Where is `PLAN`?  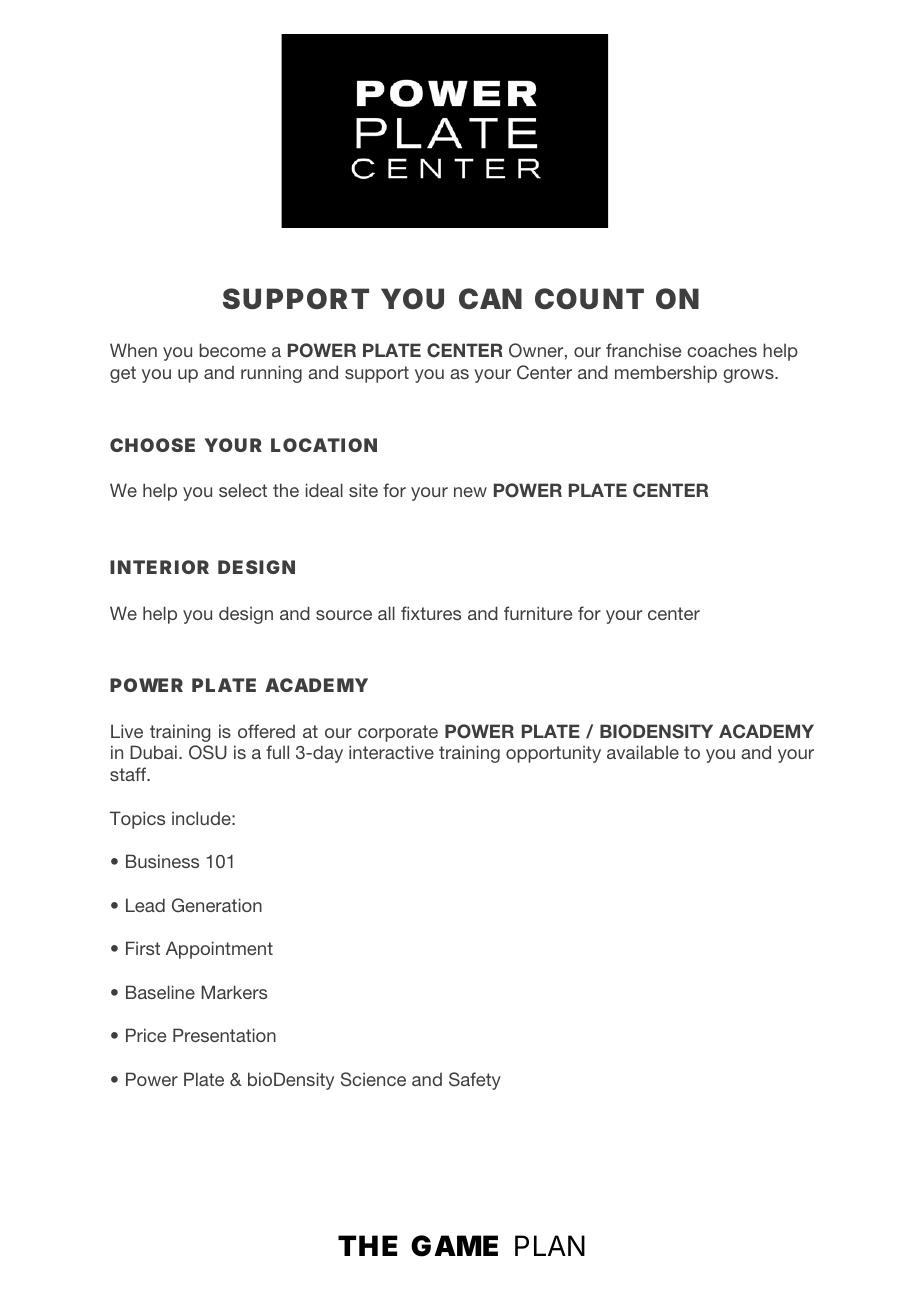
PLAN is located at coordinates (550, 1245).
